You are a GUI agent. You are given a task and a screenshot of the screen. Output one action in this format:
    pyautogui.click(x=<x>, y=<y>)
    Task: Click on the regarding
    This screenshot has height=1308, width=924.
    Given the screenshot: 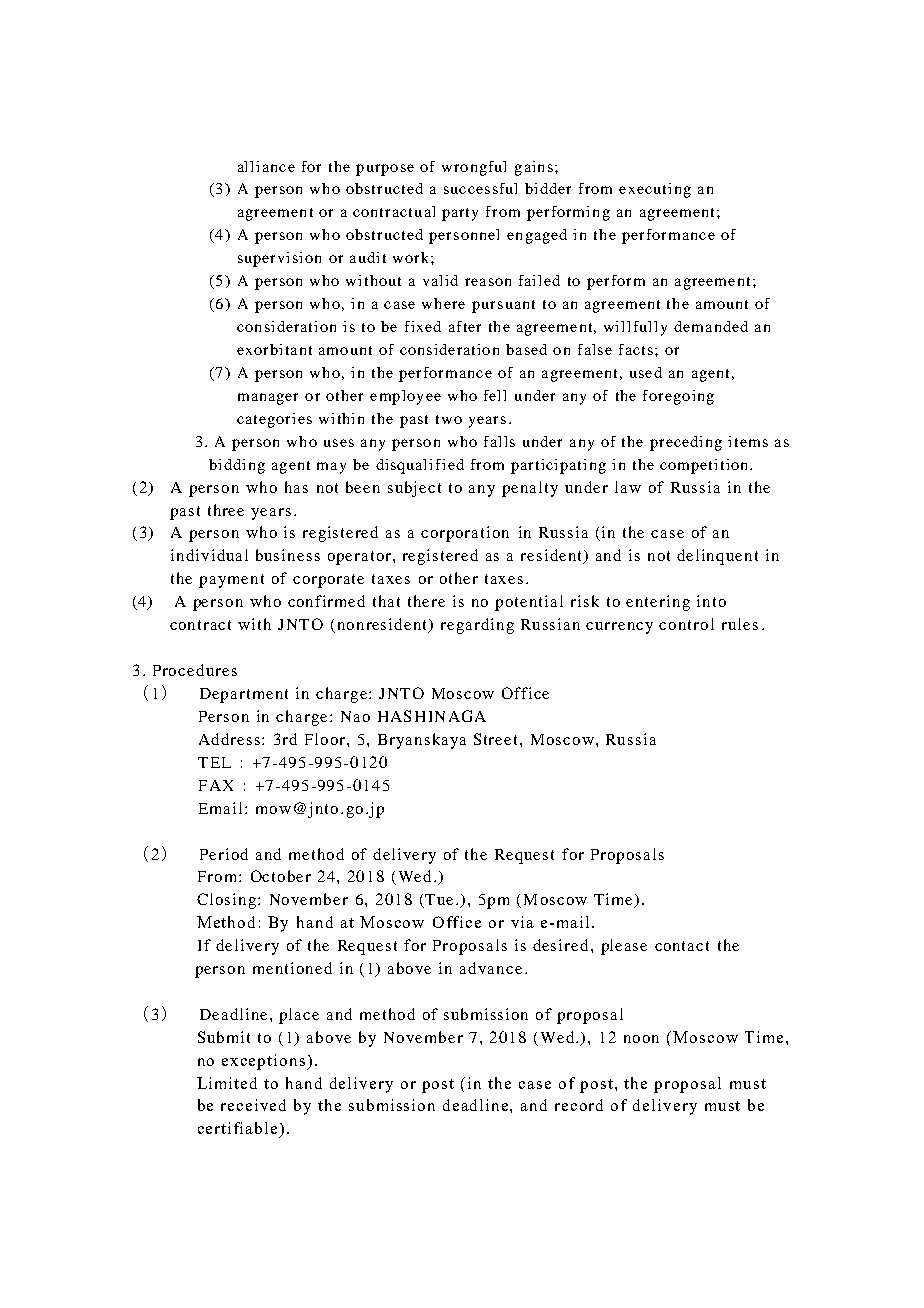 What is the action you would take?
    pyautogui.click(x=477, y=626)
